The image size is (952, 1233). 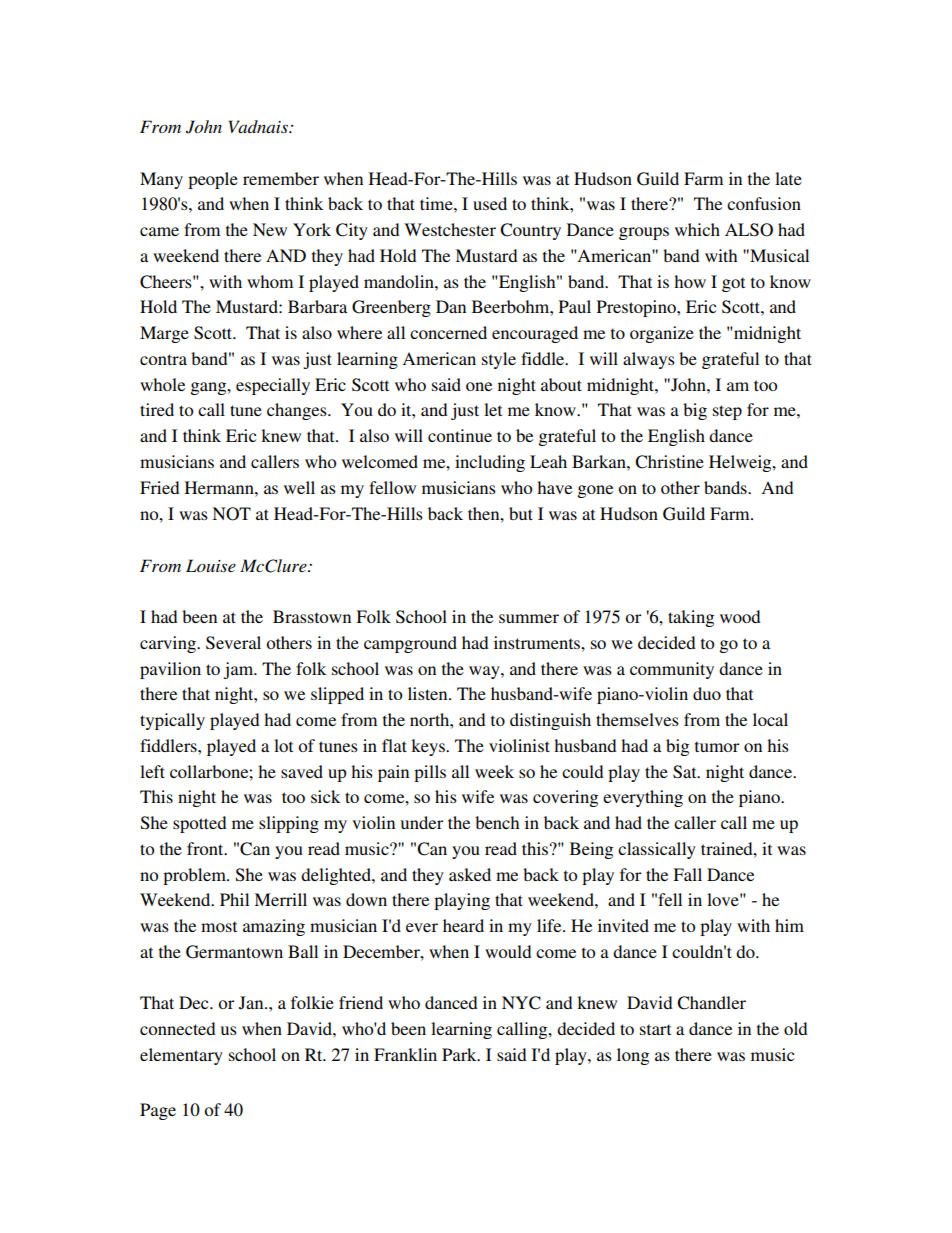 What do you see at coordinates (460, 1054) in the screenshot?
I see `Park` at bounding box center [460, 1054].
